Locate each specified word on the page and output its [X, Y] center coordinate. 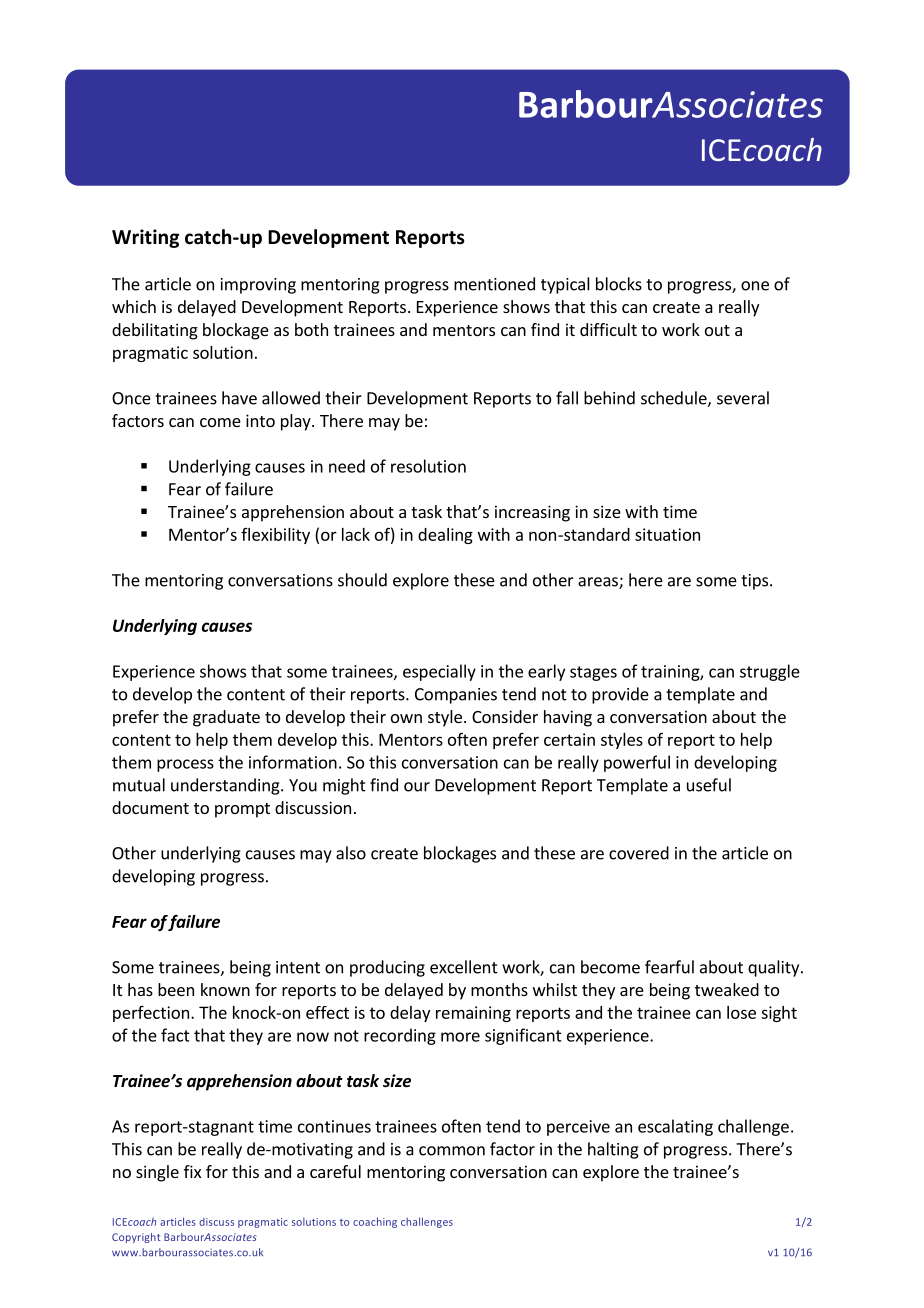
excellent [464, 967]
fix [192, 1171]
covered [639, 853]
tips [756, 582]
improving [258, 286]
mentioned [494, 284]
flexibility [275, 536]
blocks [619, 284]
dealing [445, 536]
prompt [242, 810]
